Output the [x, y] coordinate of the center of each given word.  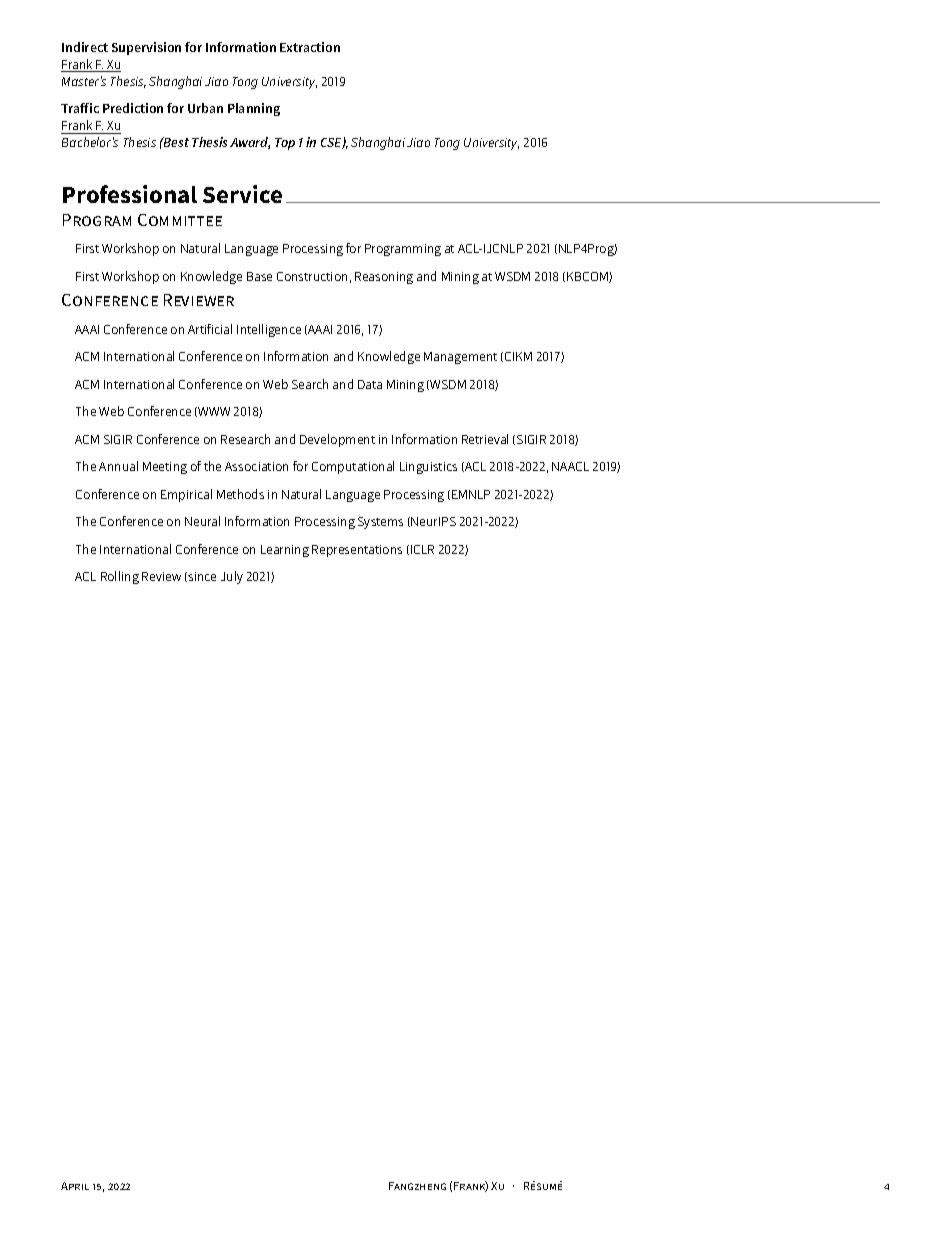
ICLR [422, 549]
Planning [254, 109]
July [232, 577]
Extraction [310, 47]
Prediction [133, 108]
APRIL [75, 1186]
